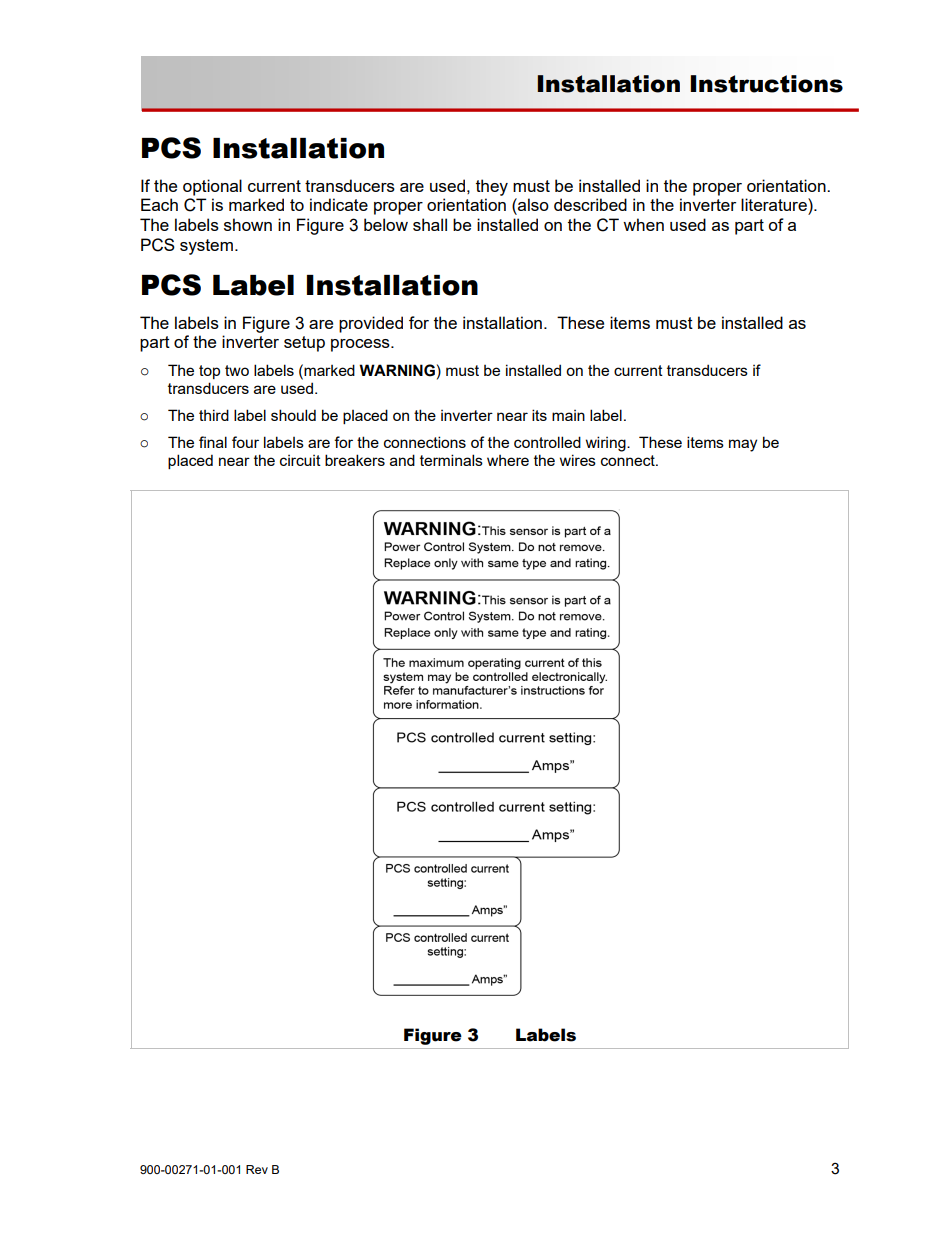  What do you see at coordinates (300, 460) in the screenshot?
I see `circuit` at bounding box center [300, 460].
